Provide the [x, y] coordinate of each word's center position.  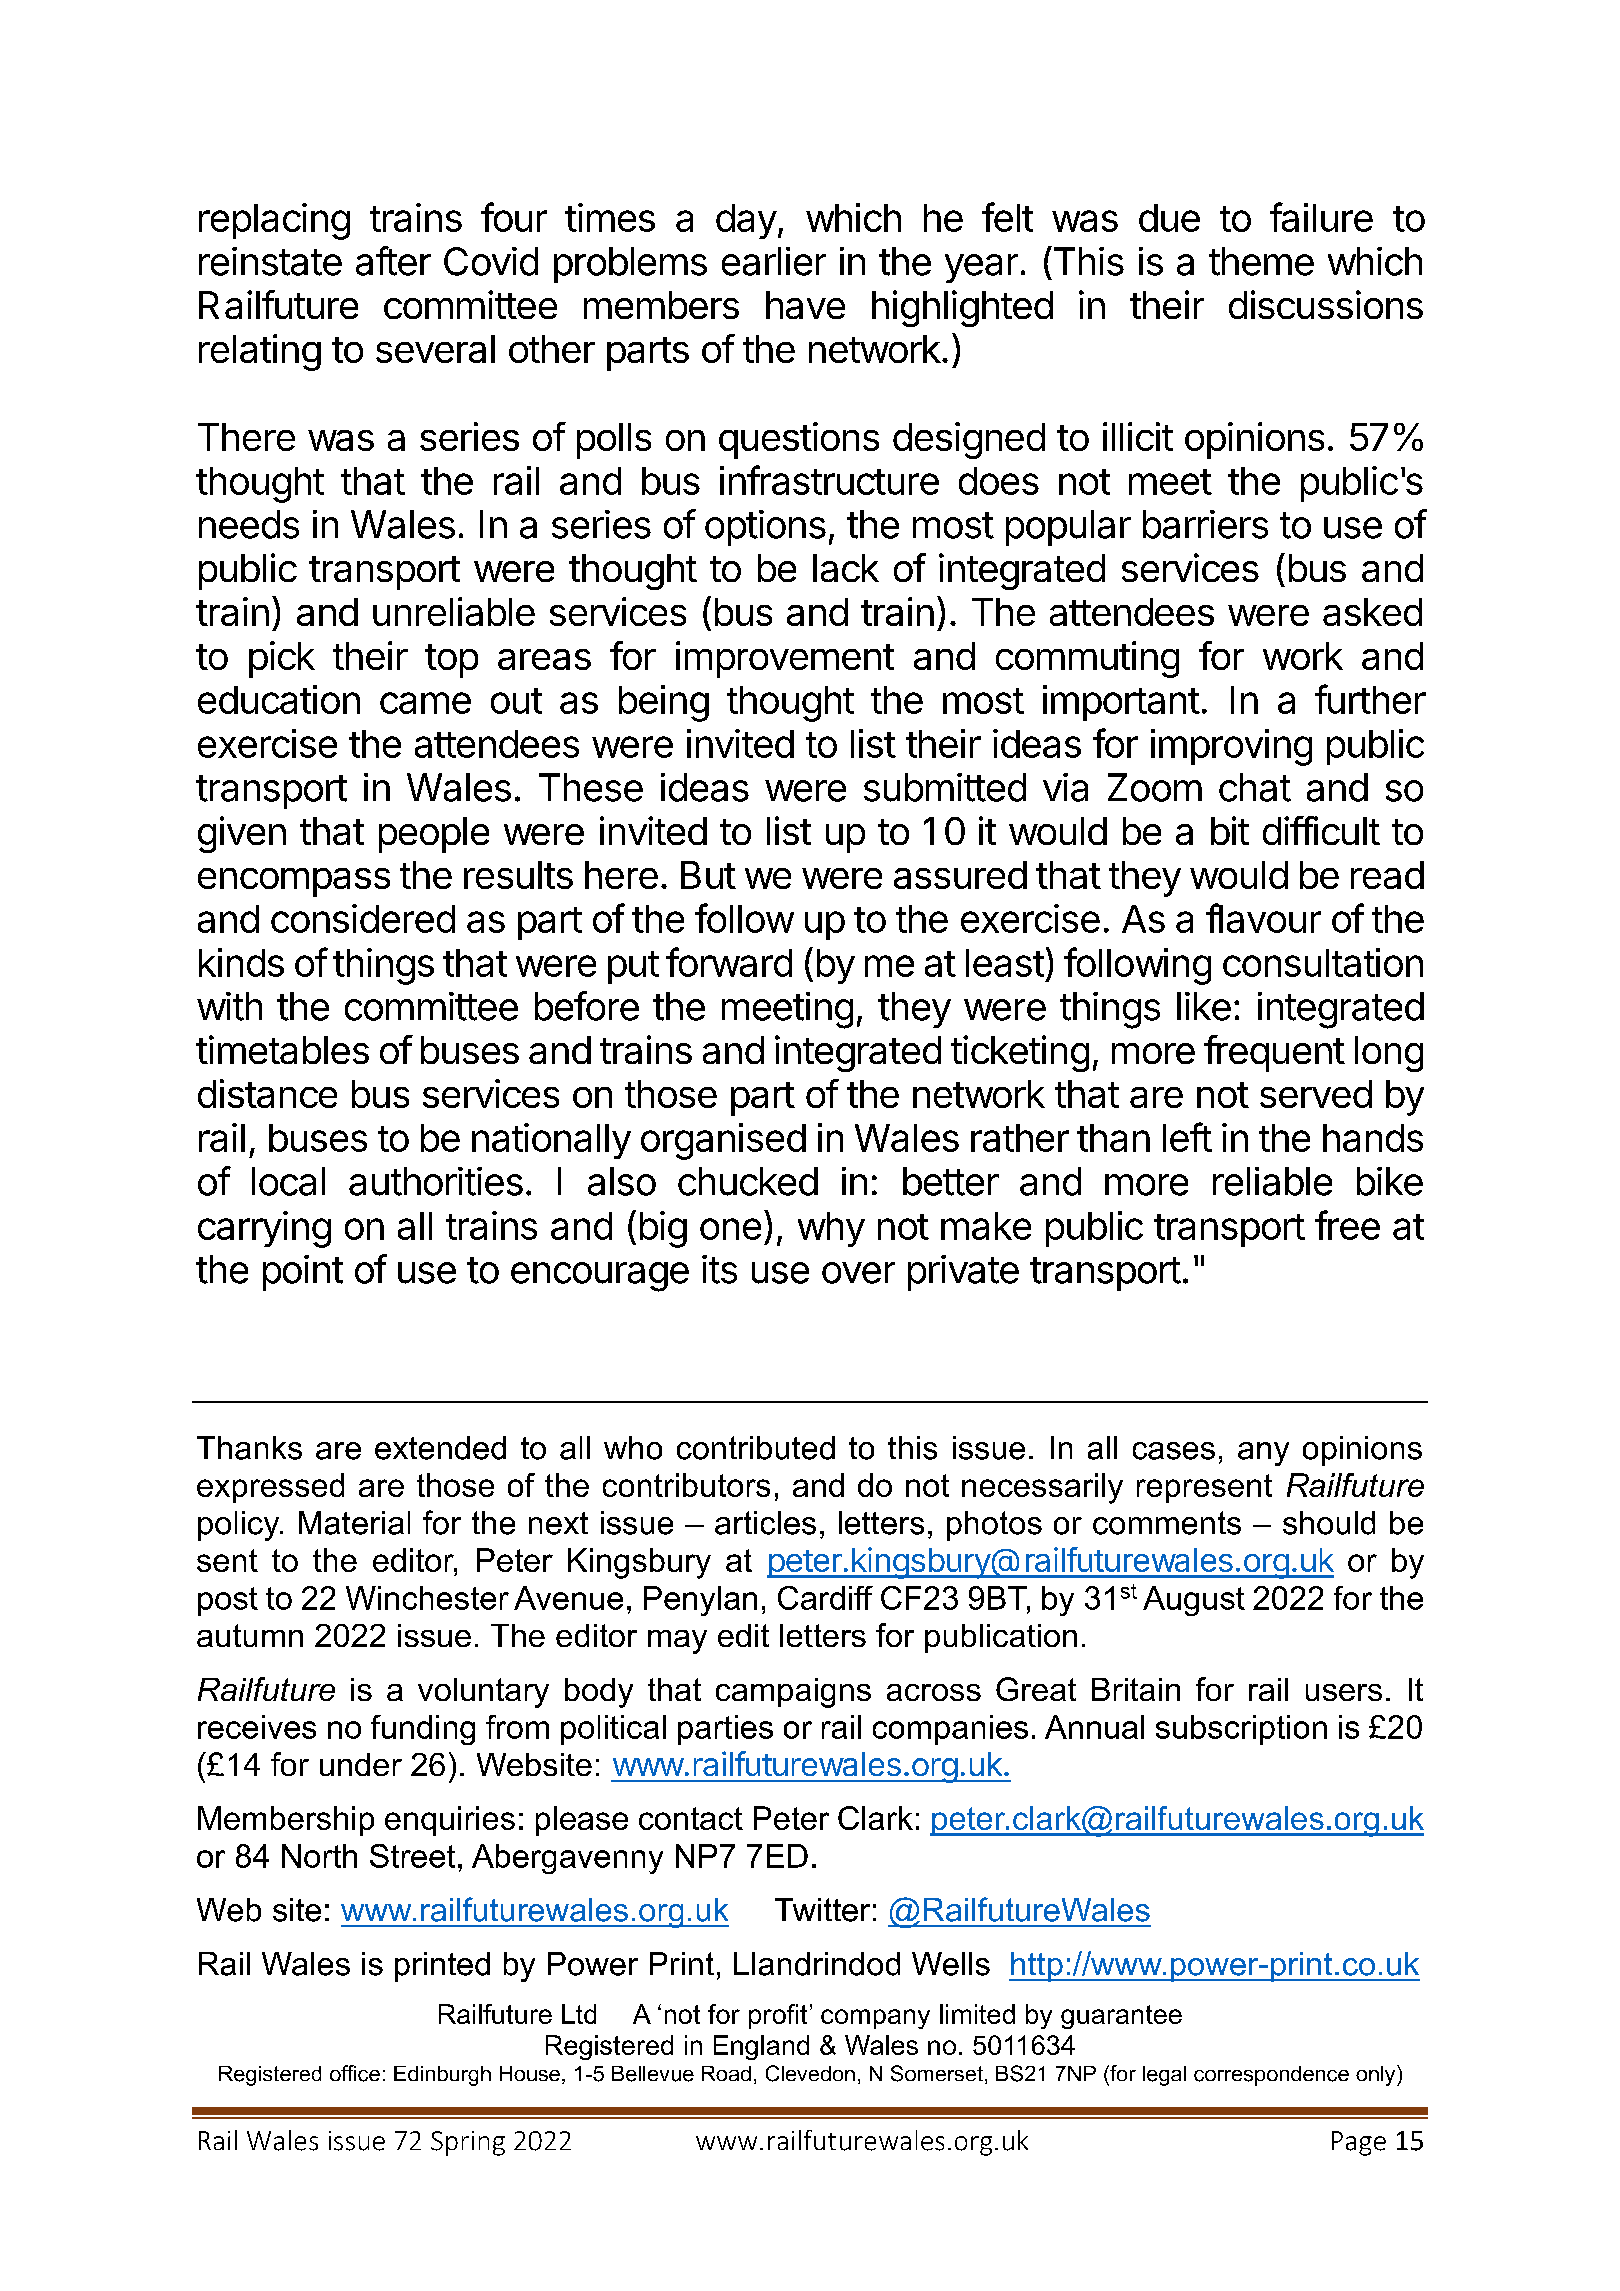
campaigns [793, 1693]
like [1204, 1006]
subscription [1241, 1730]
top [451, 661]
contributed [756, 1448]
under [361, 1764]
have [805, 305]
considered [363, 918]
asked [1372, 612]
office [355, 2073]
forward [729, 962]
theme [1261, 261]
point [303, 1273]
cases [1174, 1451]
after [393, 261]
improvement [785, 659]
